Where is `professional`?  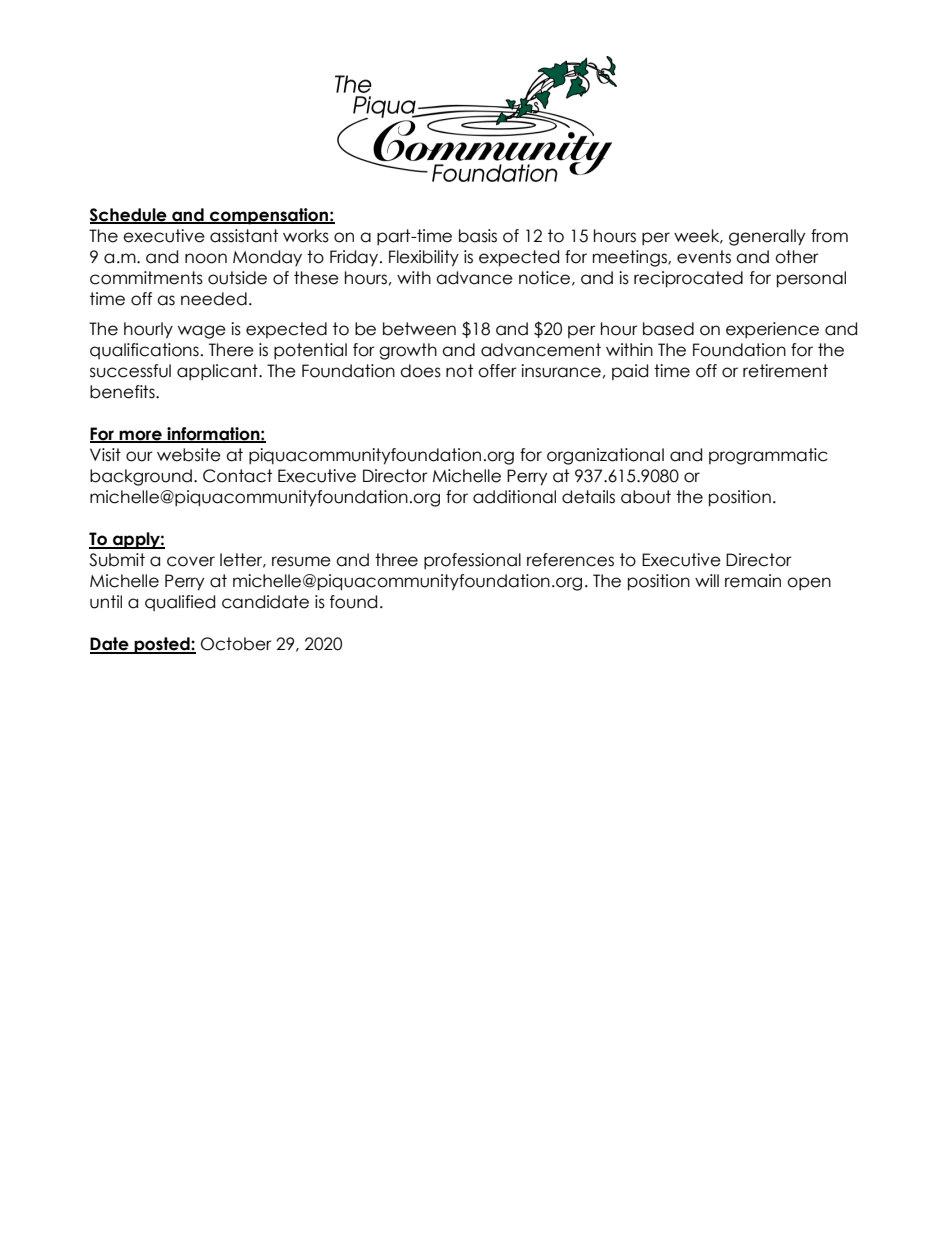 professional is located at coordinates (472, 561).
